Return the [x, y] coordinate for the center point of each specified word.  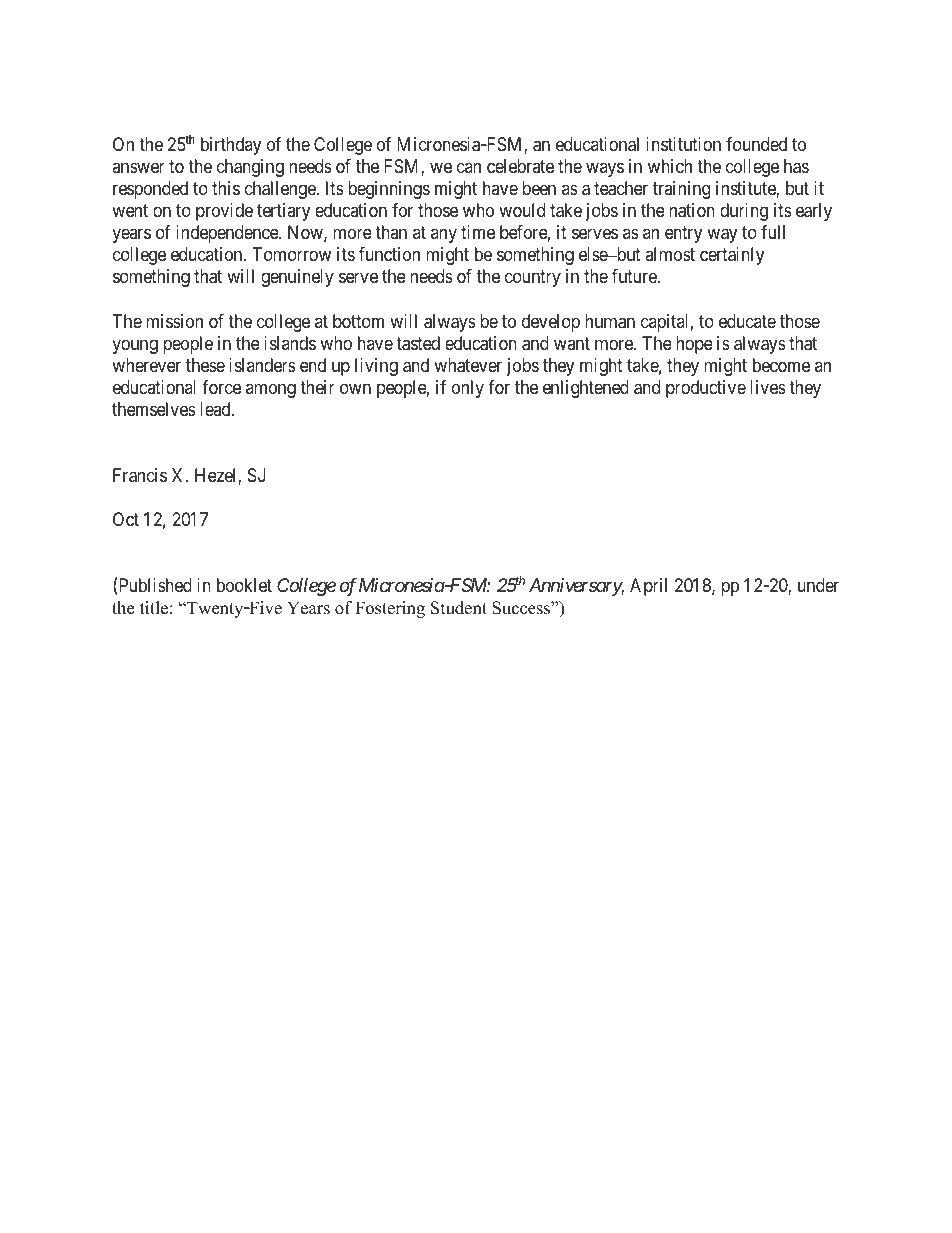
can [469, 168]
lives [768, 387]
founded [756, 144]
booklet [244, 585]
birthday [231, 146]
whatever [468, 365]
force [221, 387]
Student [459, 608]
